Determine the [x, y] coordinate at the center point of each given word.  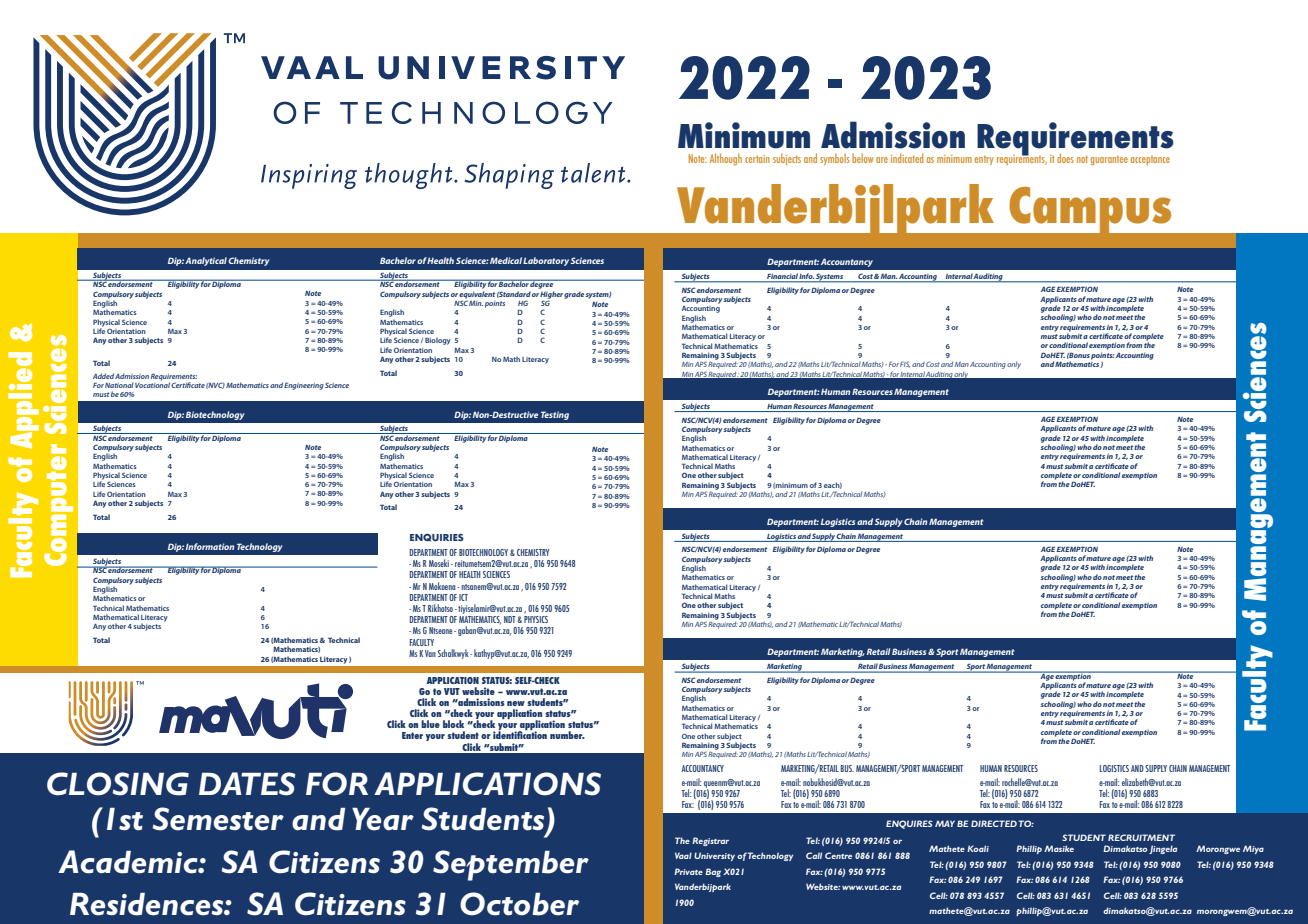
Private [688, 871]
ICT [463, 597]
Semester [218, 819]
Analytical [206, 261]
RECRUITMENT [1141, 837]
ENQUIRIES [437, 538]
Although [726, 159]
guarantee [1109, 161]
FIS [905, 364]
